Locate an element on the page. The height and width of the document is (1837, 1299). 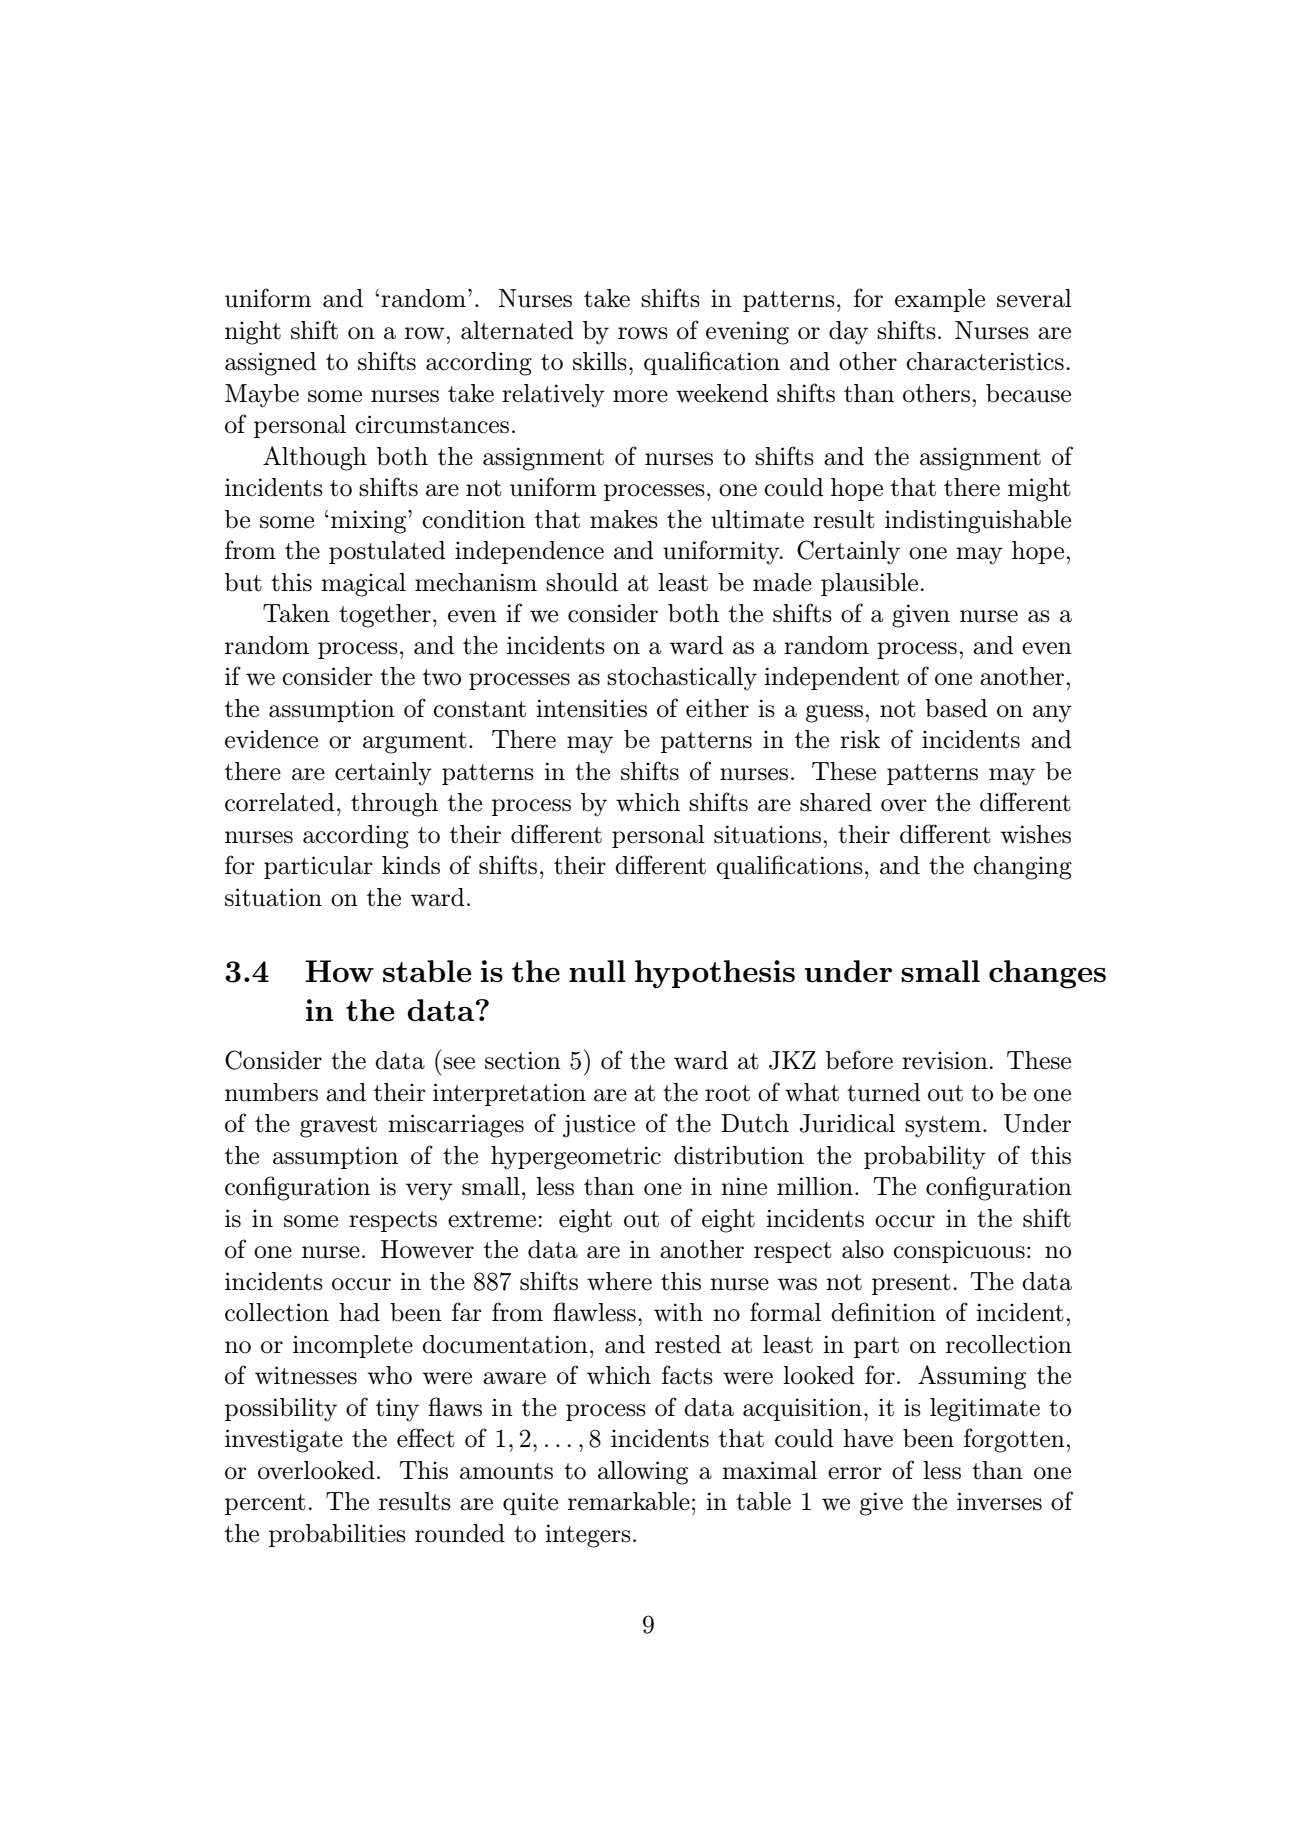
null is located at coordinates (597, 971).
